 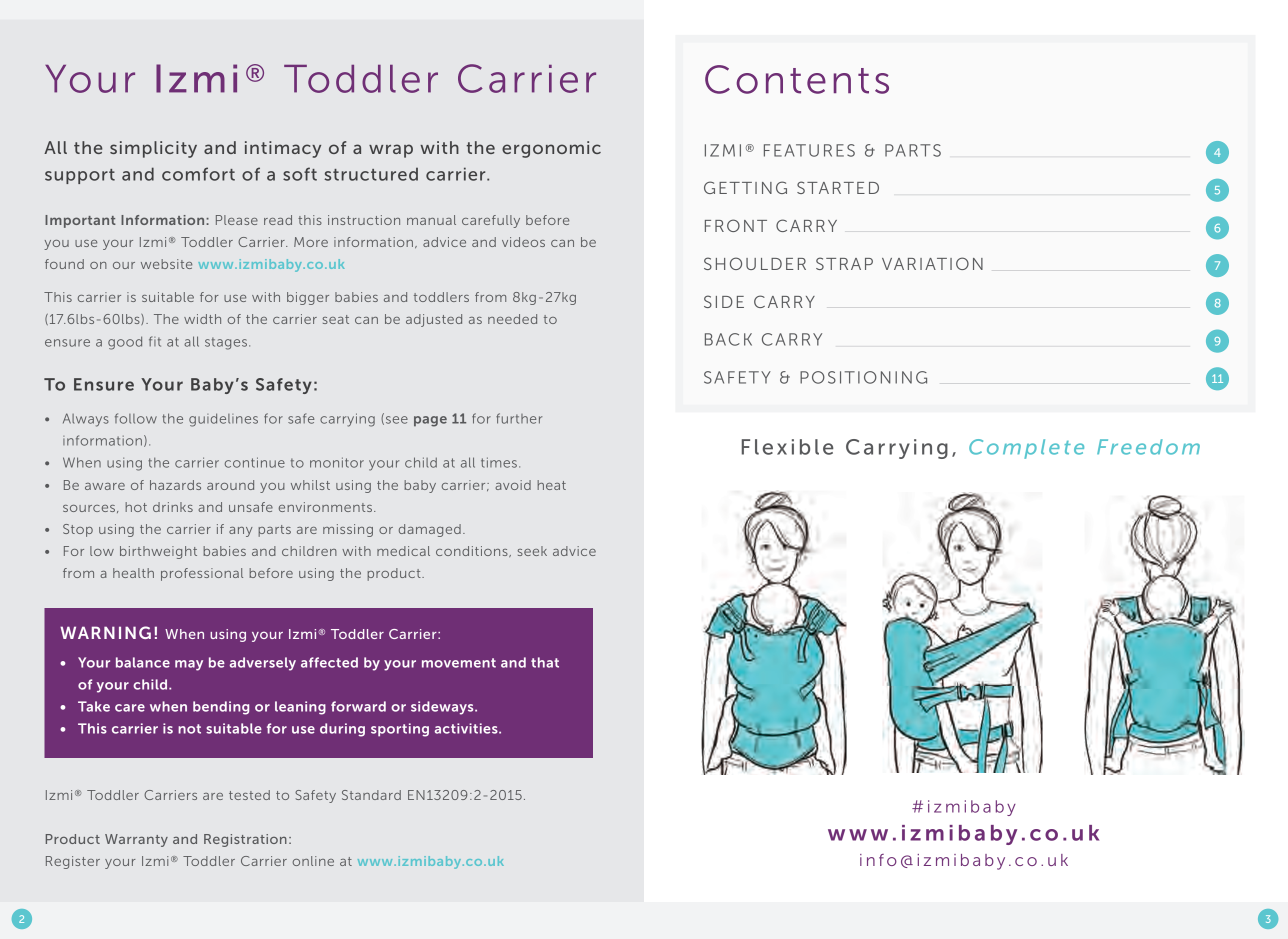 I want to click on that, so click(x=545, y=662).
